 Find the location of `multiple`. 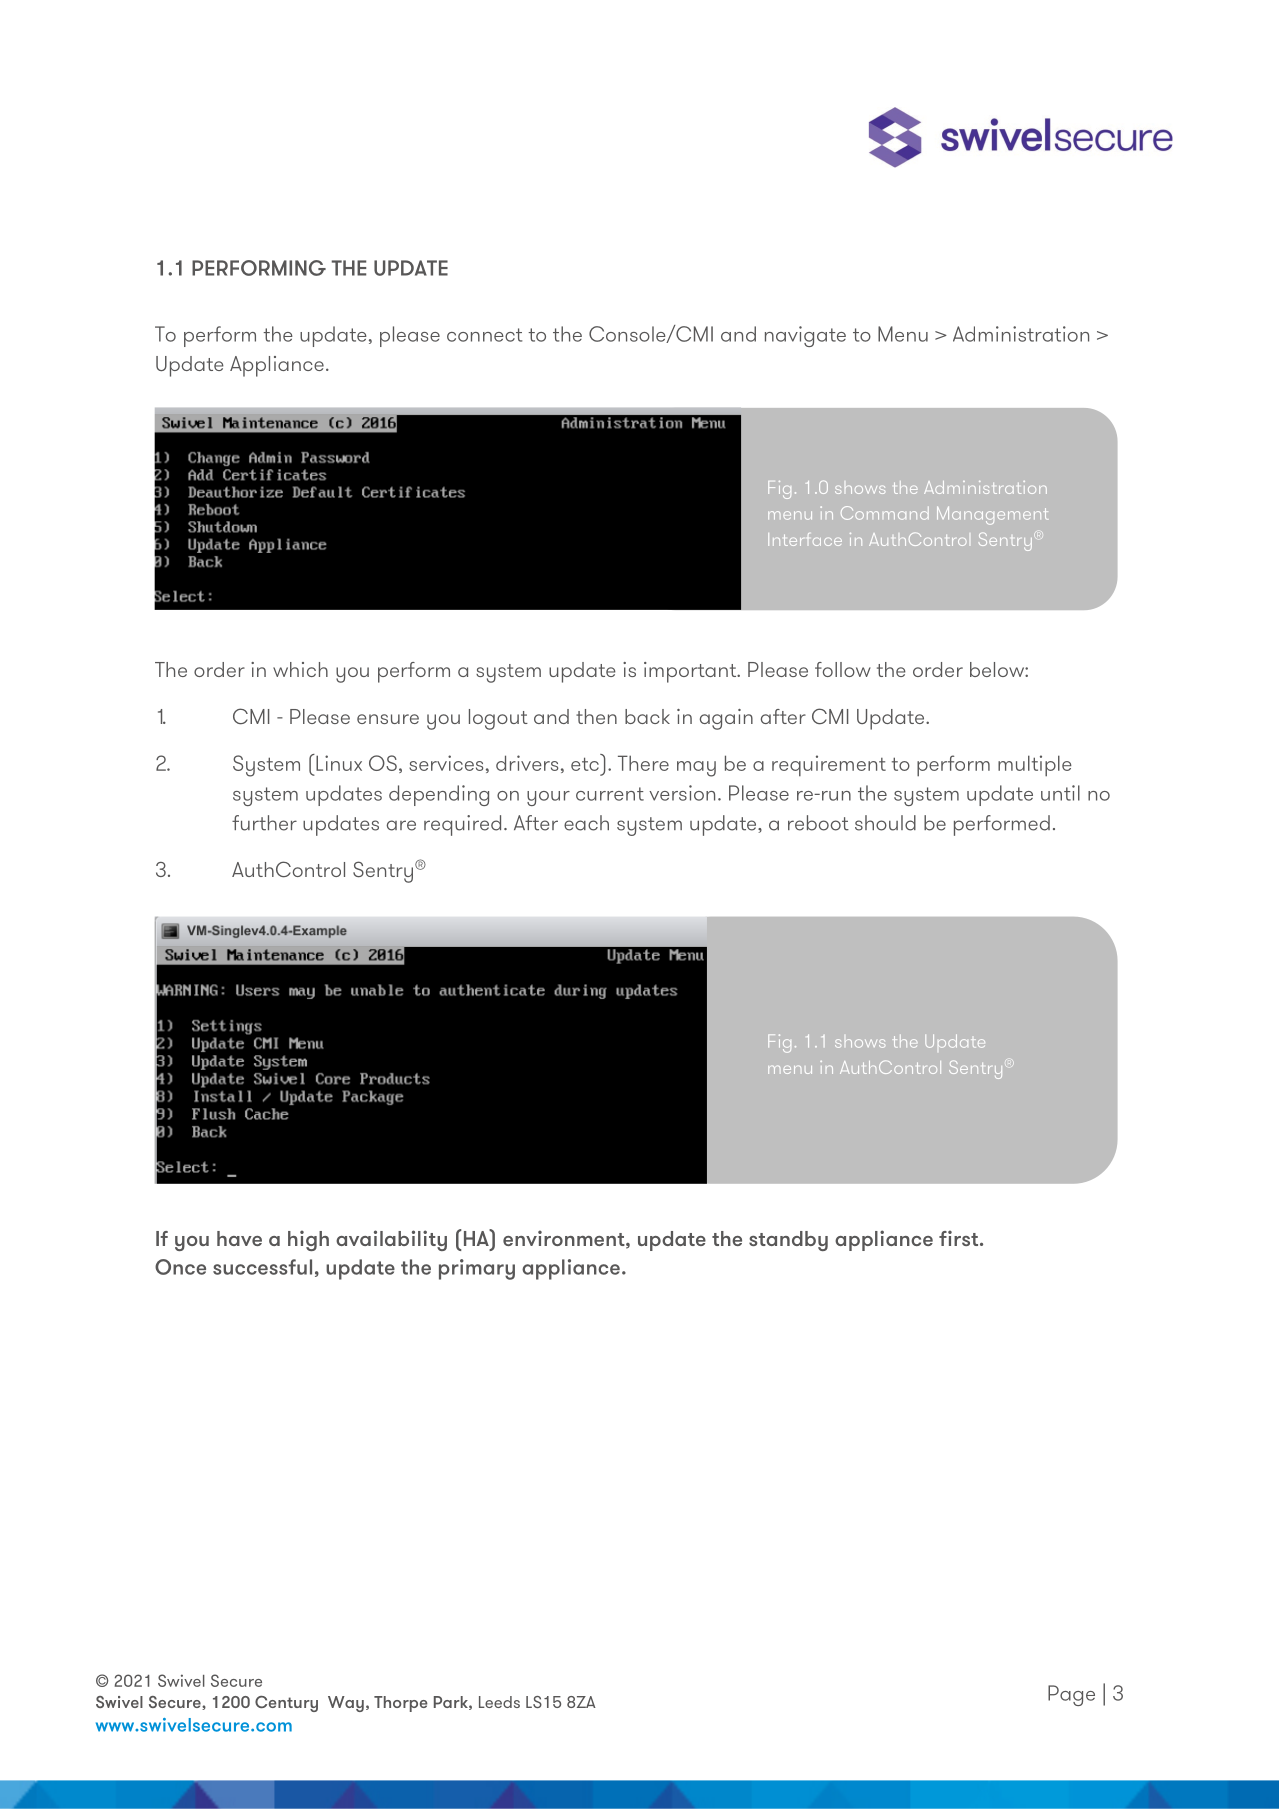

multiple is located at coordinates (1035, 766).
